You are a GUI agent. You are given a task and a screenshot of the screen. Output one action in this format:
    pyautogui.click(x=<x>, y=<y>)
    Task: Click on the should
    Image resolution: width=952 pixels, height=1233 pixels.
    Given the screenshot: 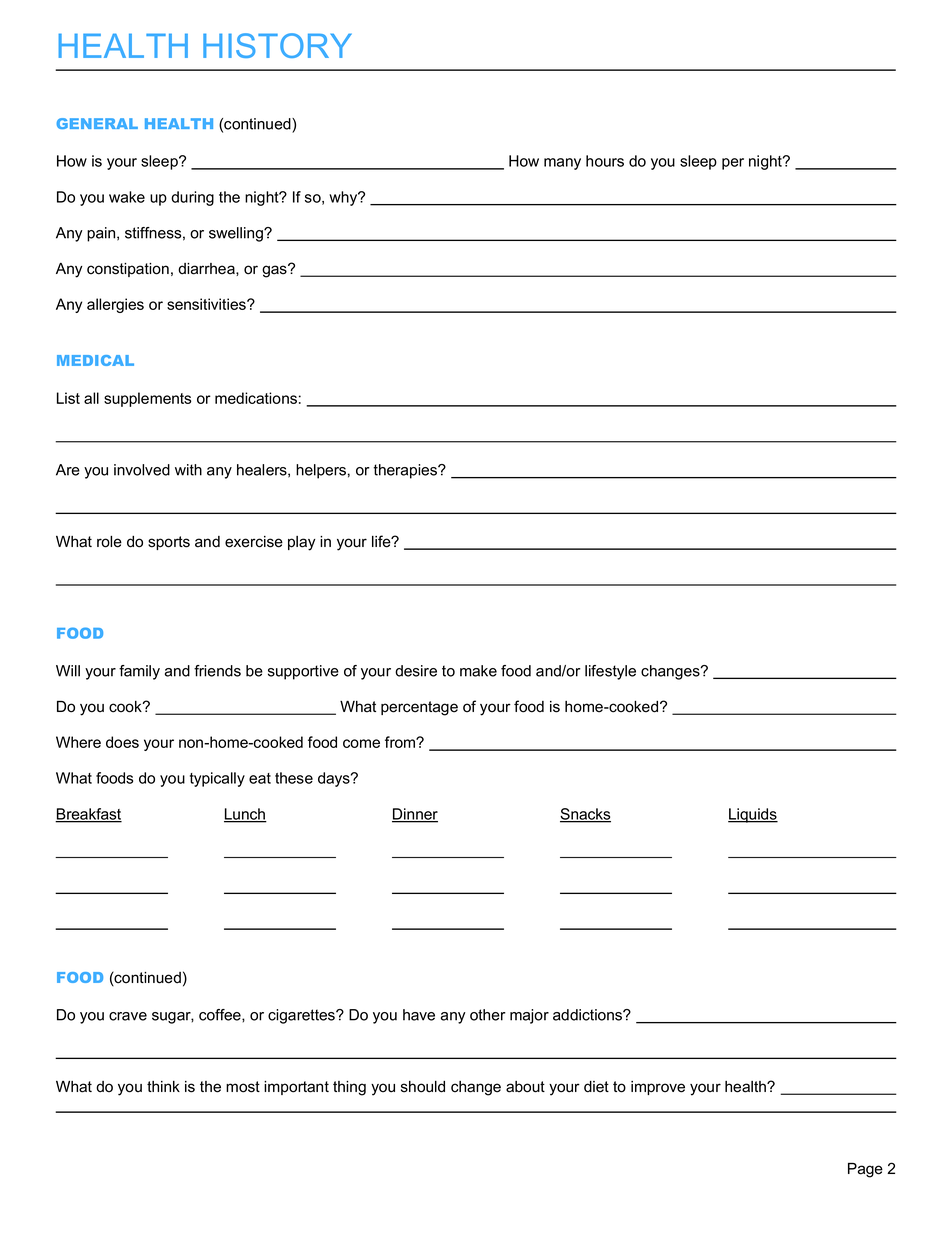 What is the action you would take?
    pyautogui.click(x=423, y=1087)
